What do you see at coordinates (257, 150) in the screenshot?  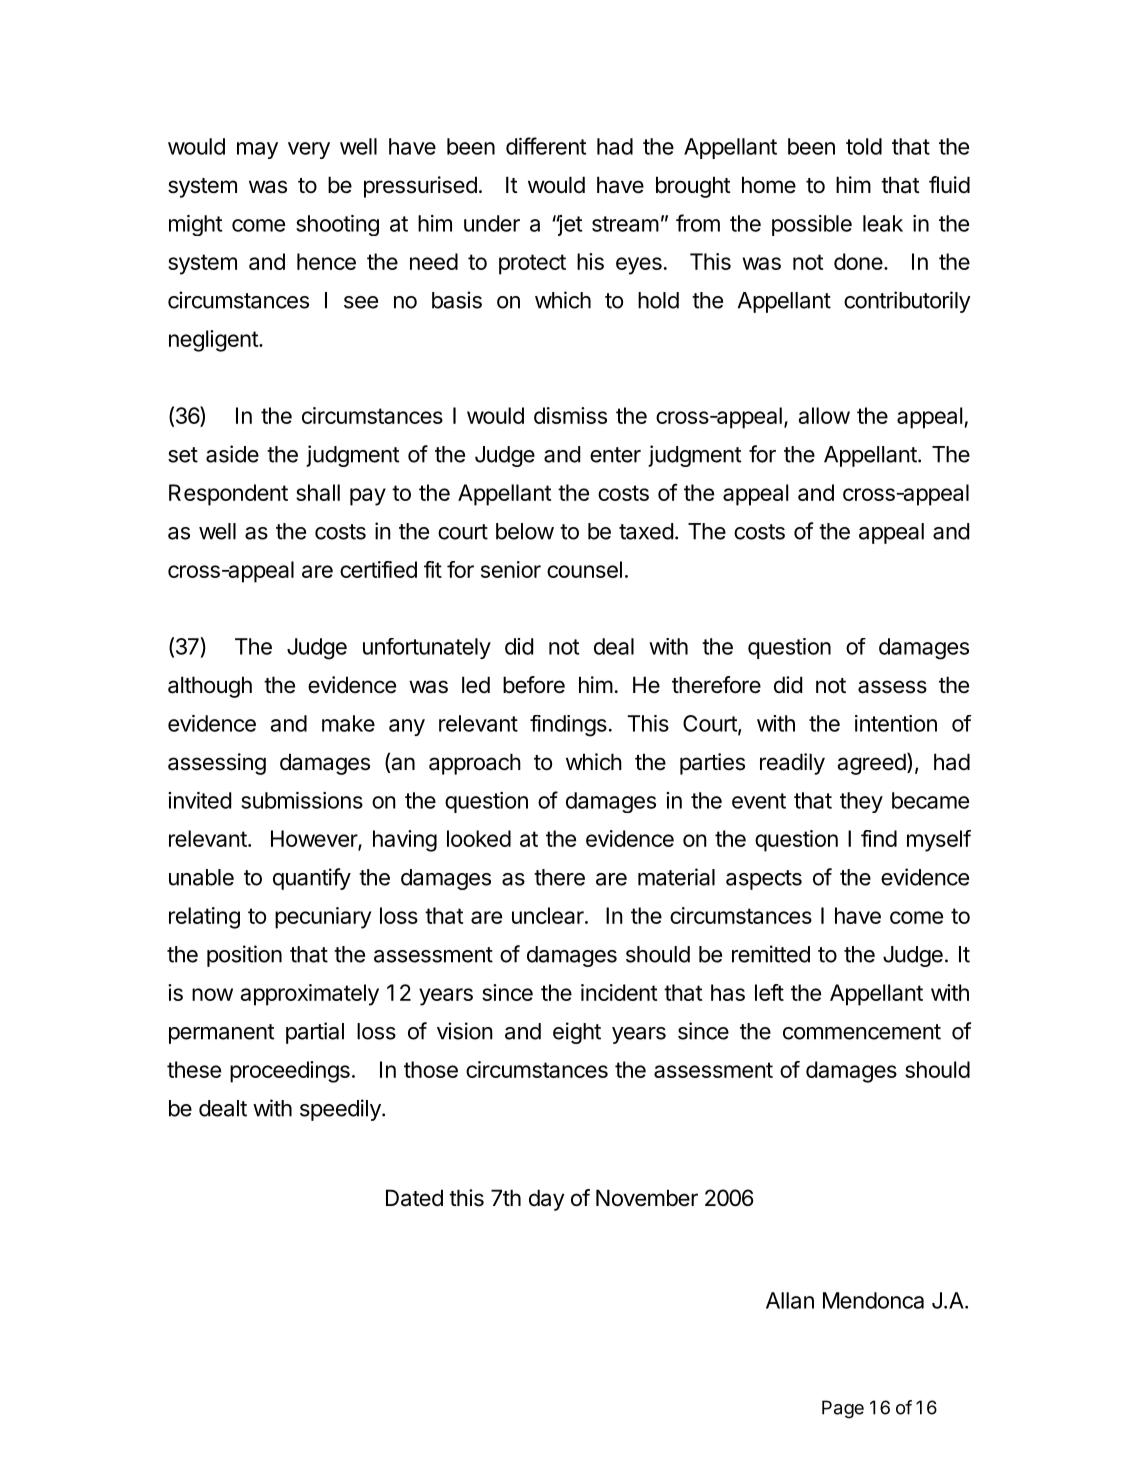 I see `may` at bounding box center [257, 150].
